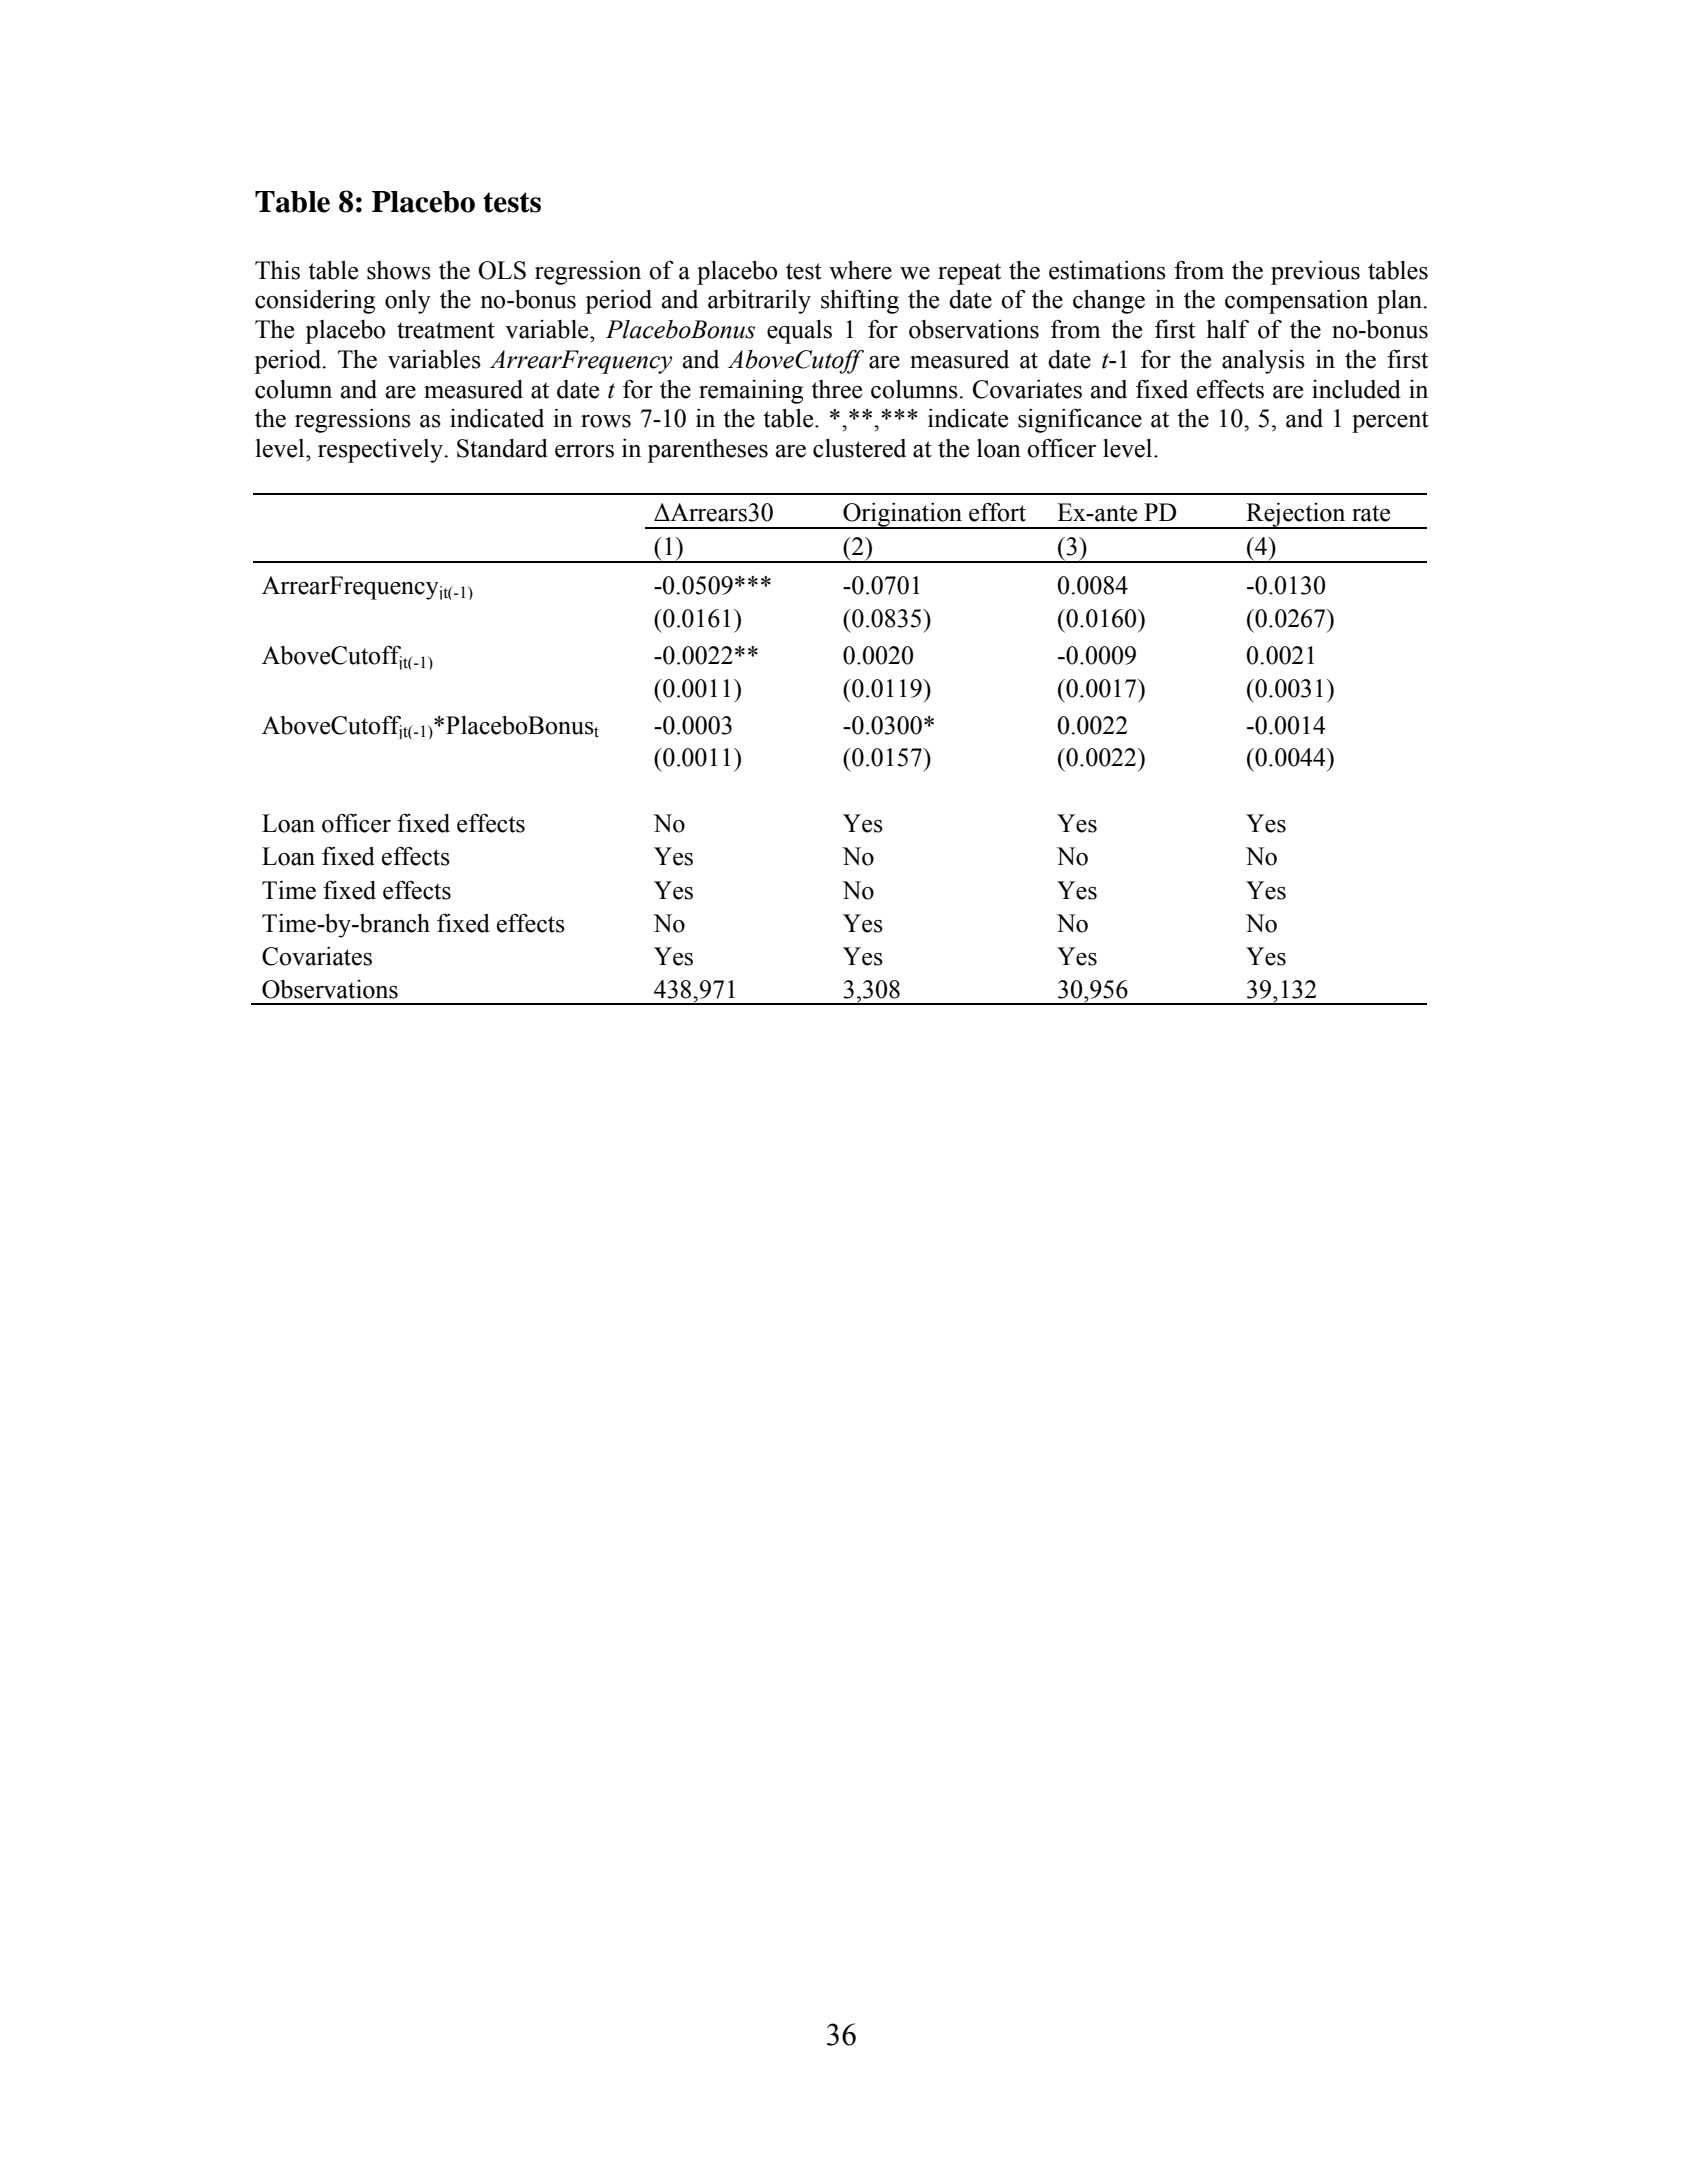 This screenshot has height=2179, width=1683. I want to click on equals, so click(799, 332).
